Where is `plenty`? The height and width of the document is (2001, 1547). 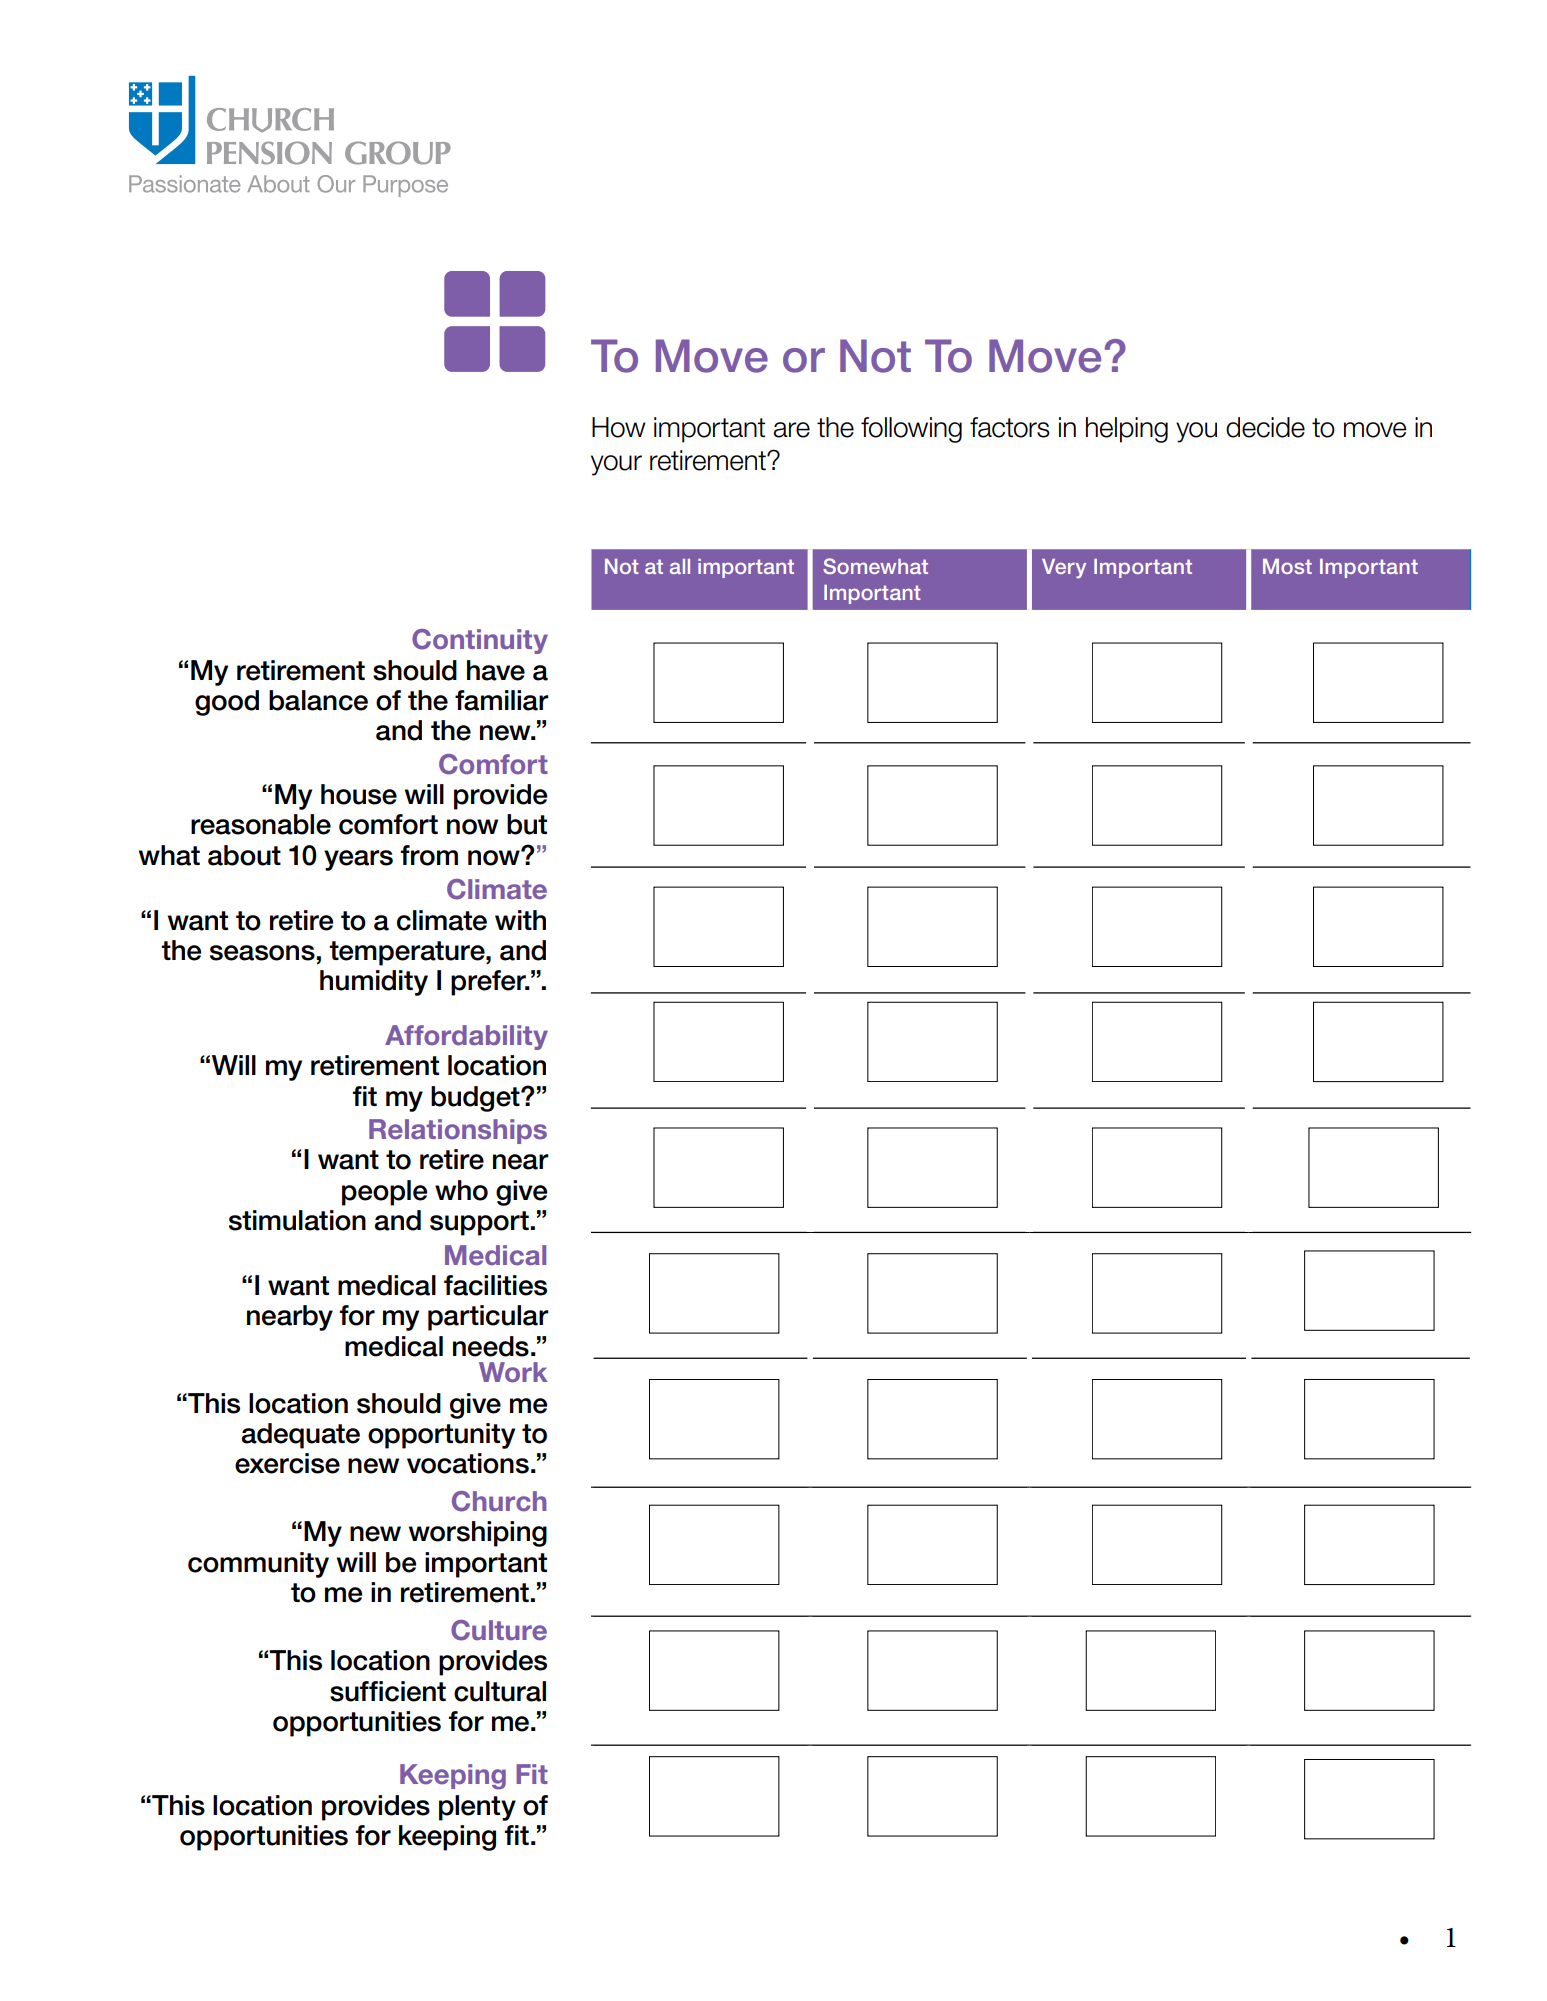
plenty is located at coordinates (477, 1808).
